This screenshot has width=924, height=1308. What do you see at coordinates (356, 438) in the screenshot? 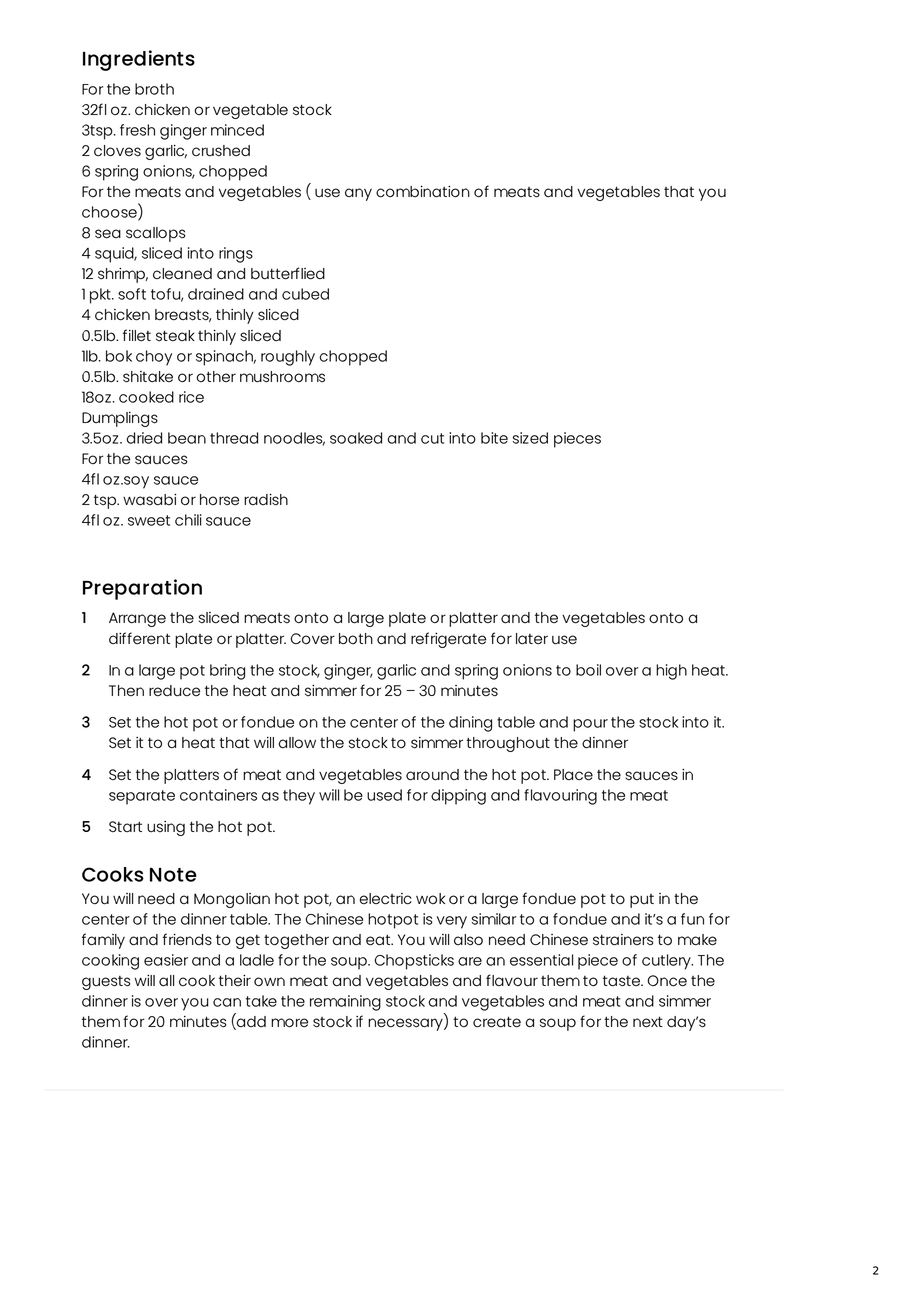
I see `soaked` at bounding box center [356, 438].
